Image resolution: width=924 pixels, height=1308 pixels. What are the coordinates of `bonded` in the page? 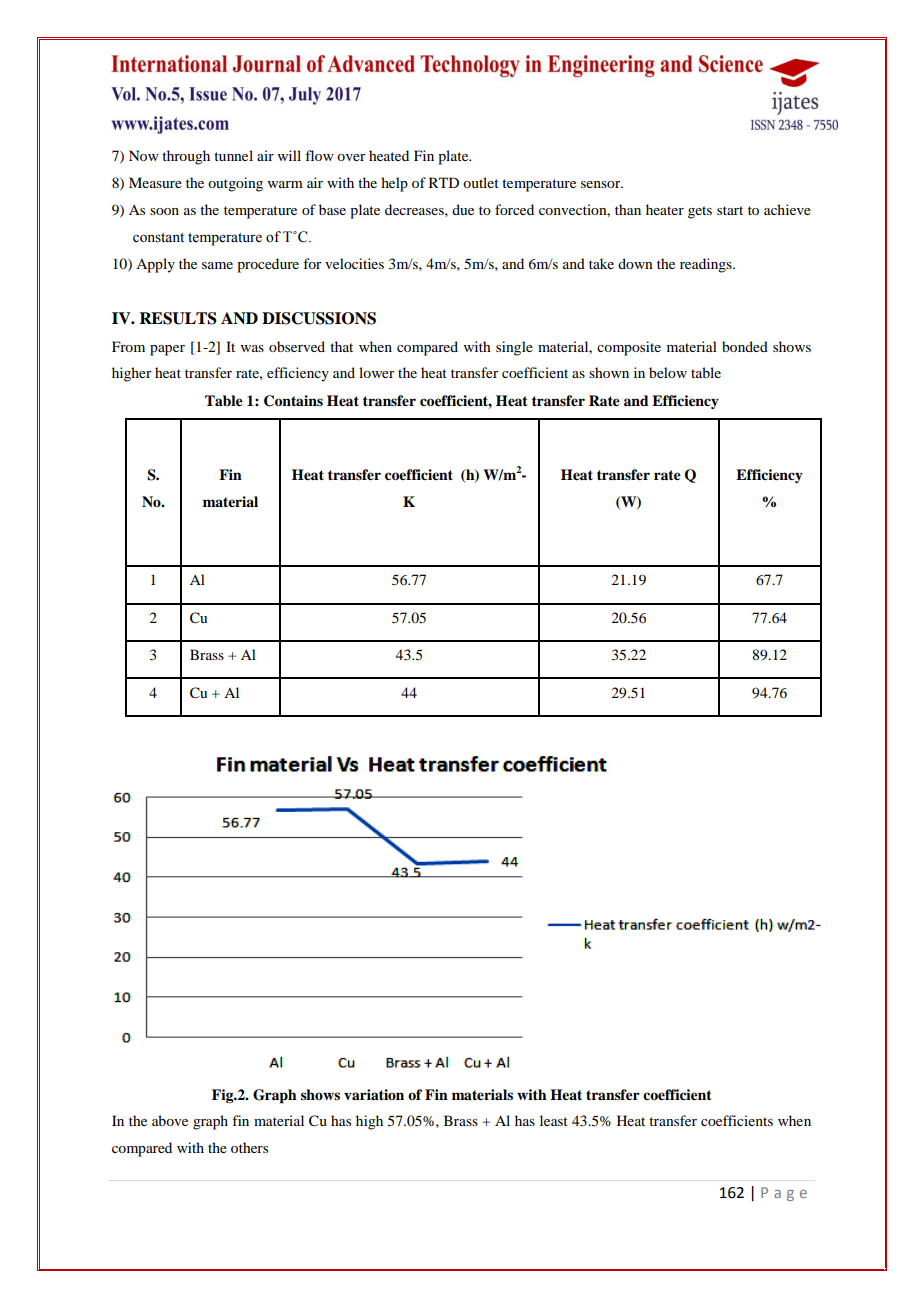 It's located at (745, 346).
